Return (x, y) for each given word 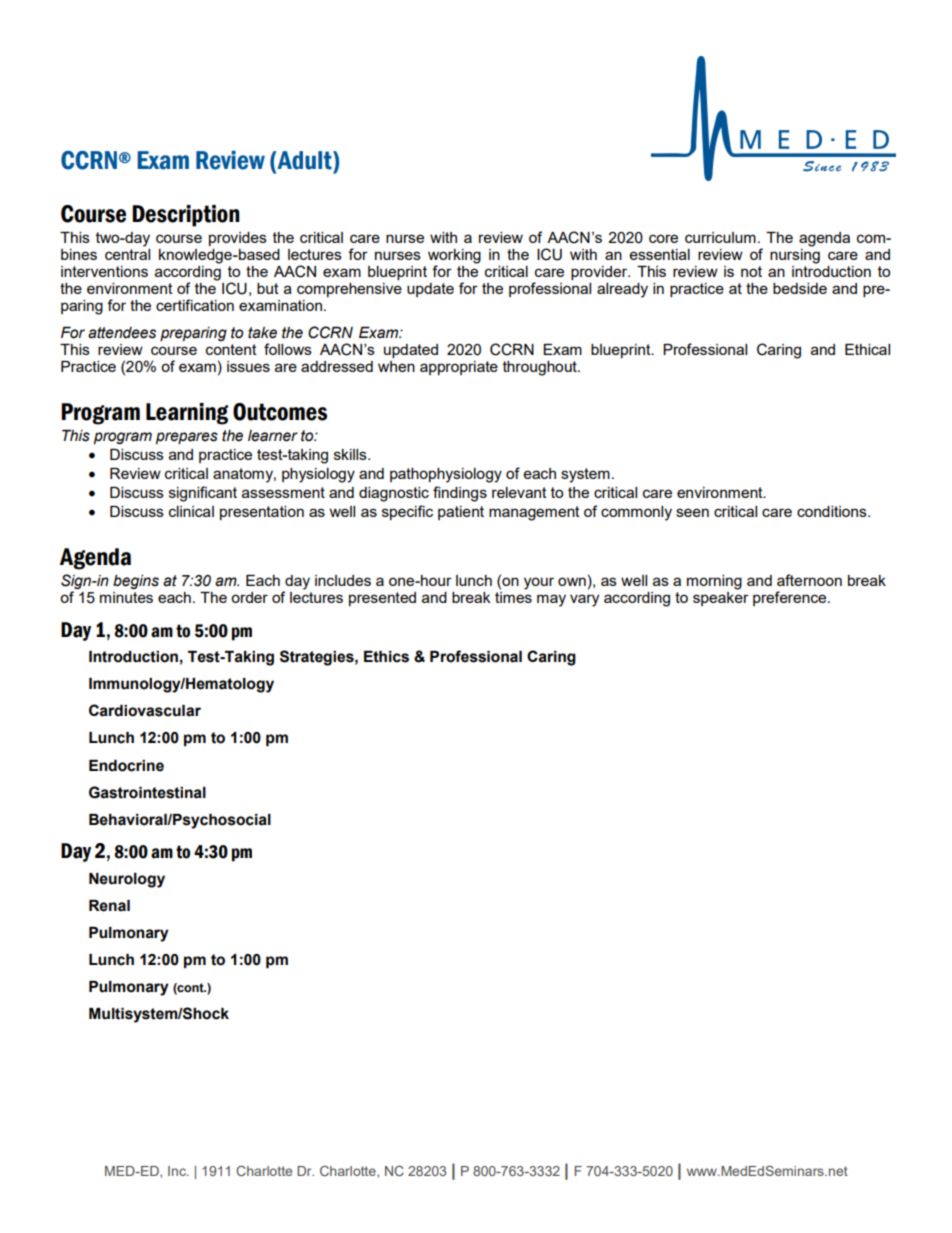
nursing (795, 256)
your (539, 583)
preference (791, 598)
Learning (187, 414)
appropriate (459, 368)
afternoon (809, 580)
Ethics (386, 657)
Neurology (127, 880)
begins (136, 582)
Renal (109, 906)
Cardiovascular (145, 710)
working (454, 257)
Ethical (867, 349)
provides (238, 239)
